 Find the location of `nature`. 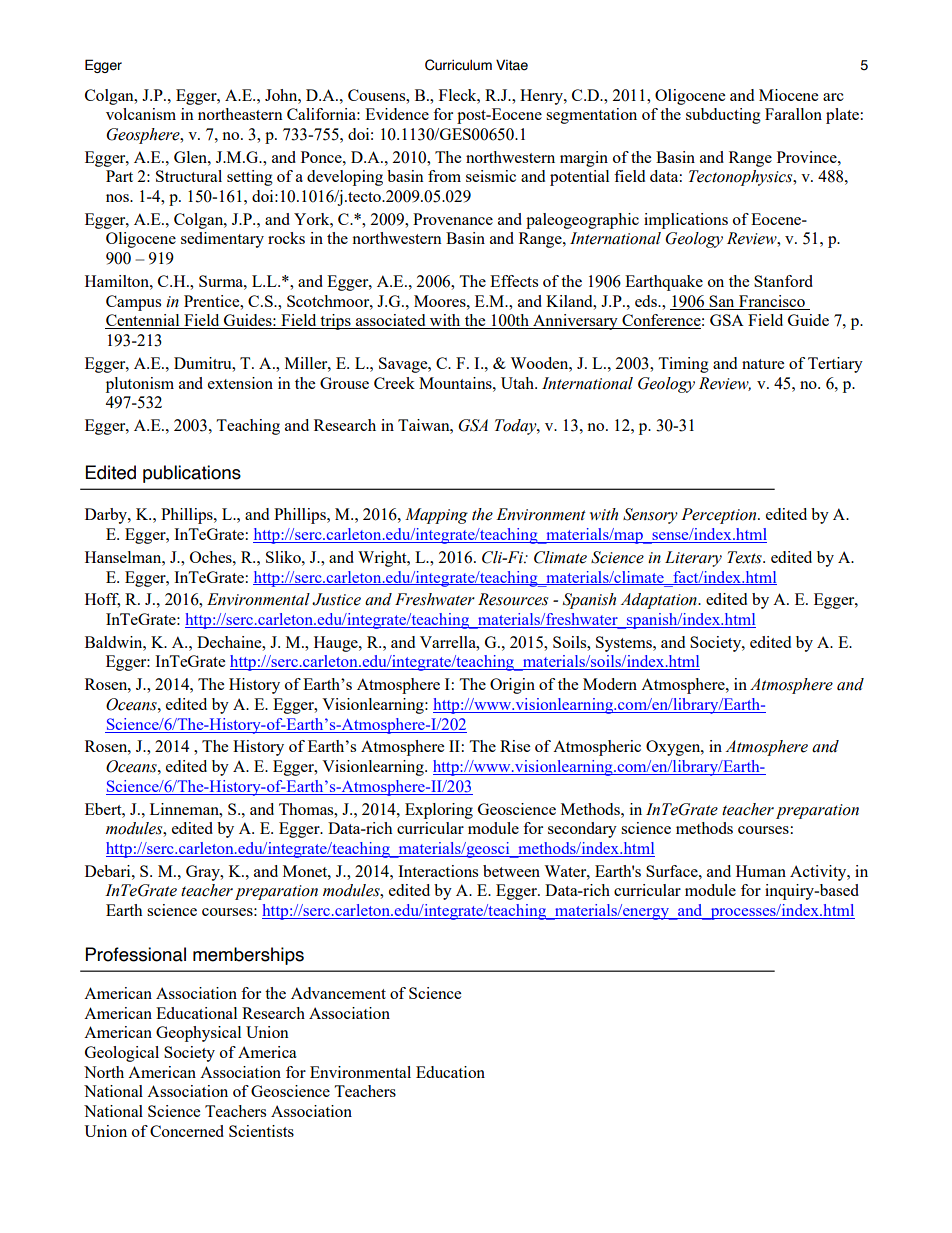

nature is located at coordinates (763, 364).
